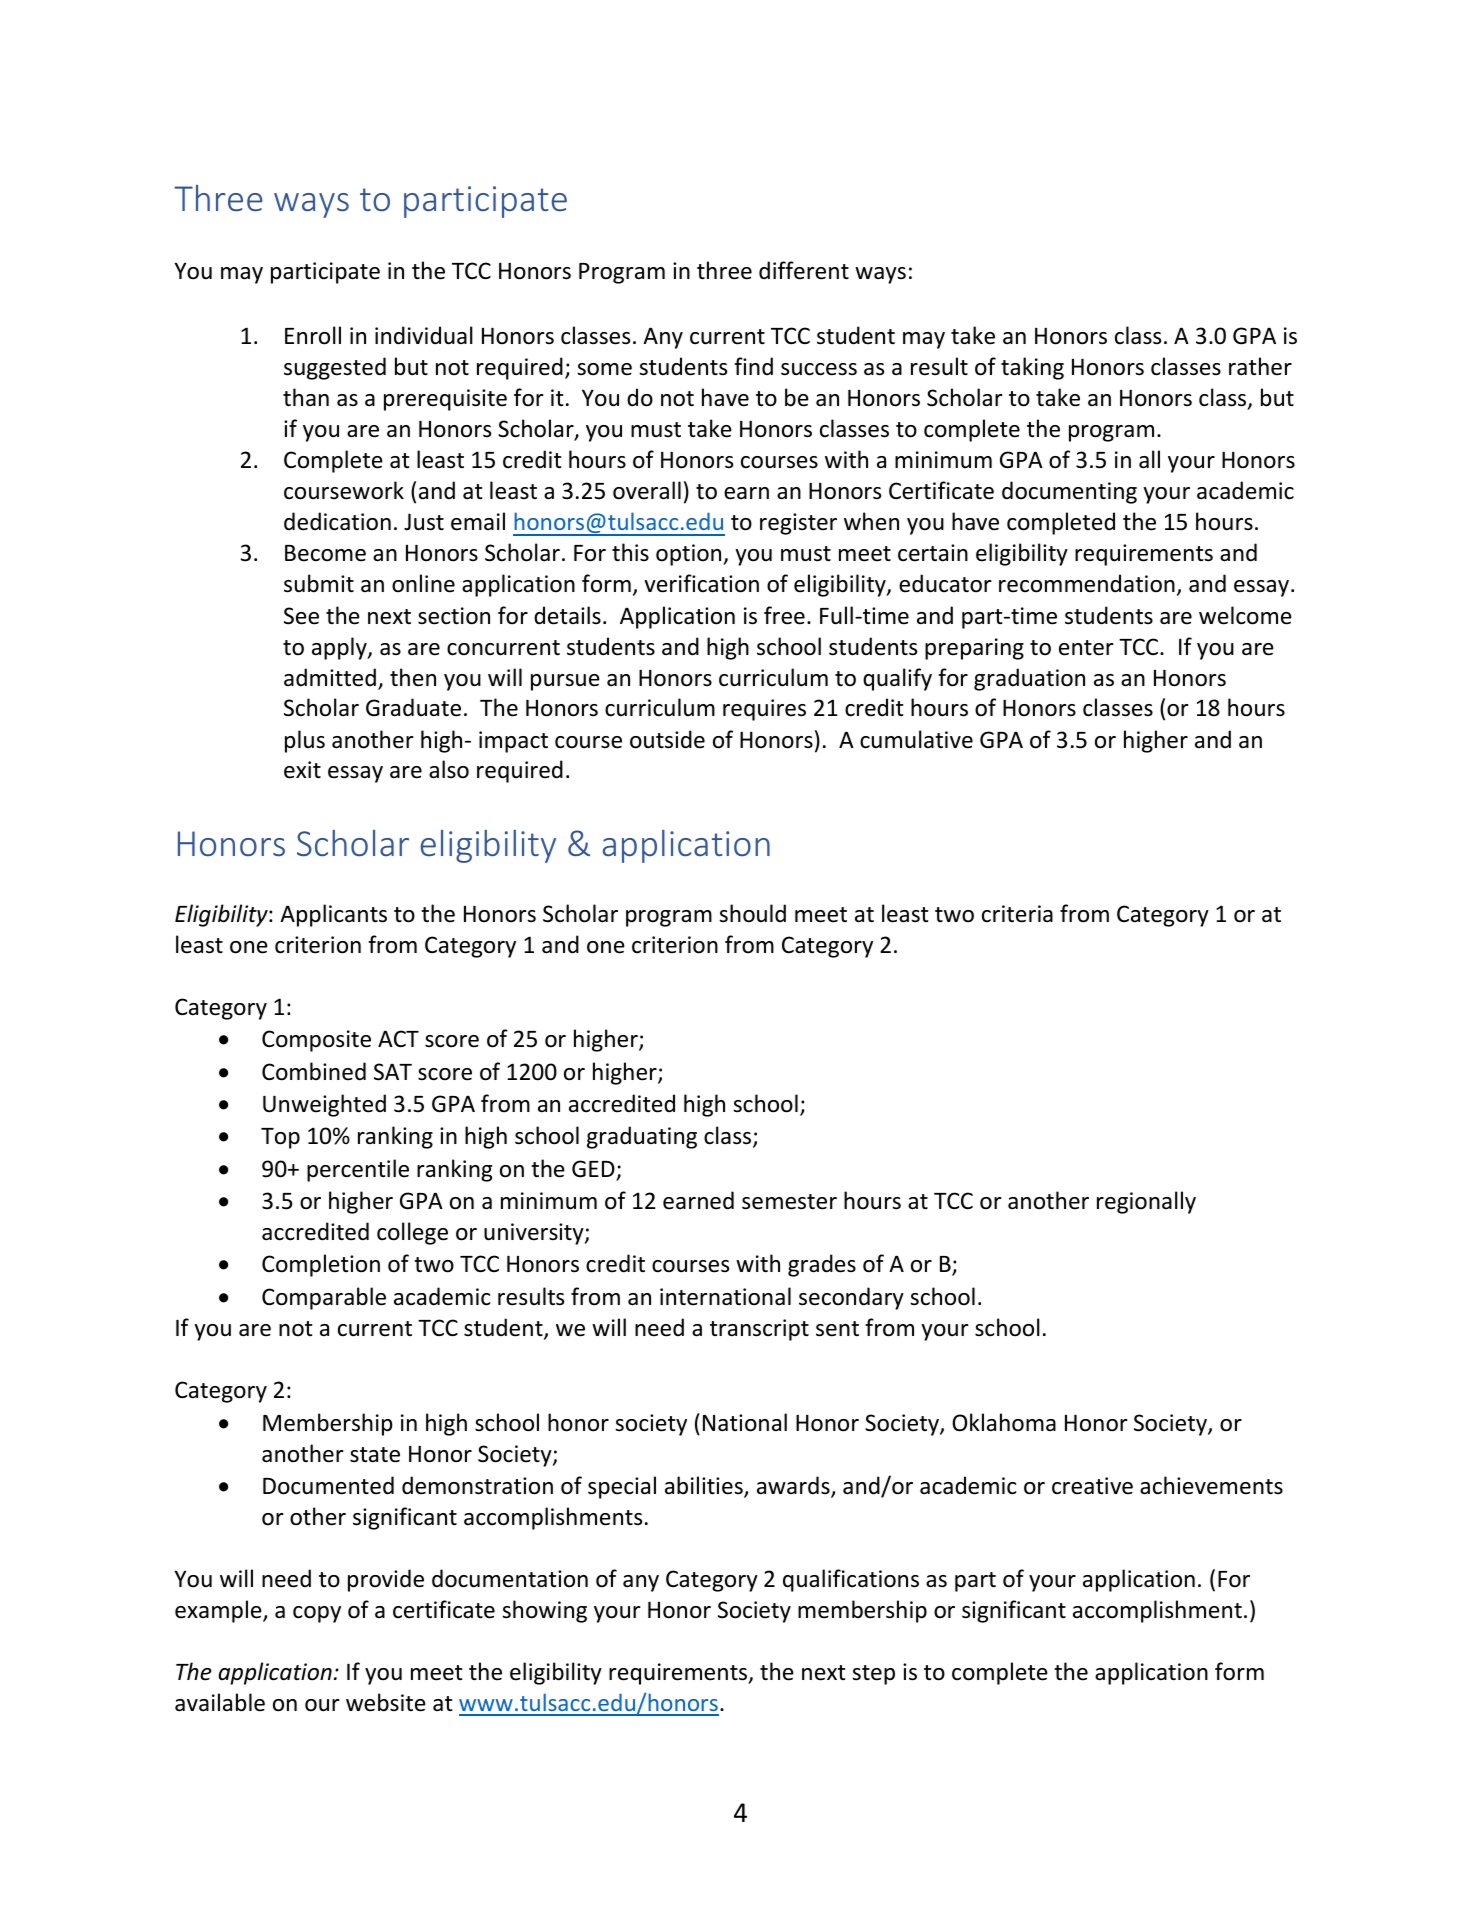  What do you see at coordinates (1146, 1202) in the screenshot?
I see `regionally` at bounding box center [1146, 1202].
